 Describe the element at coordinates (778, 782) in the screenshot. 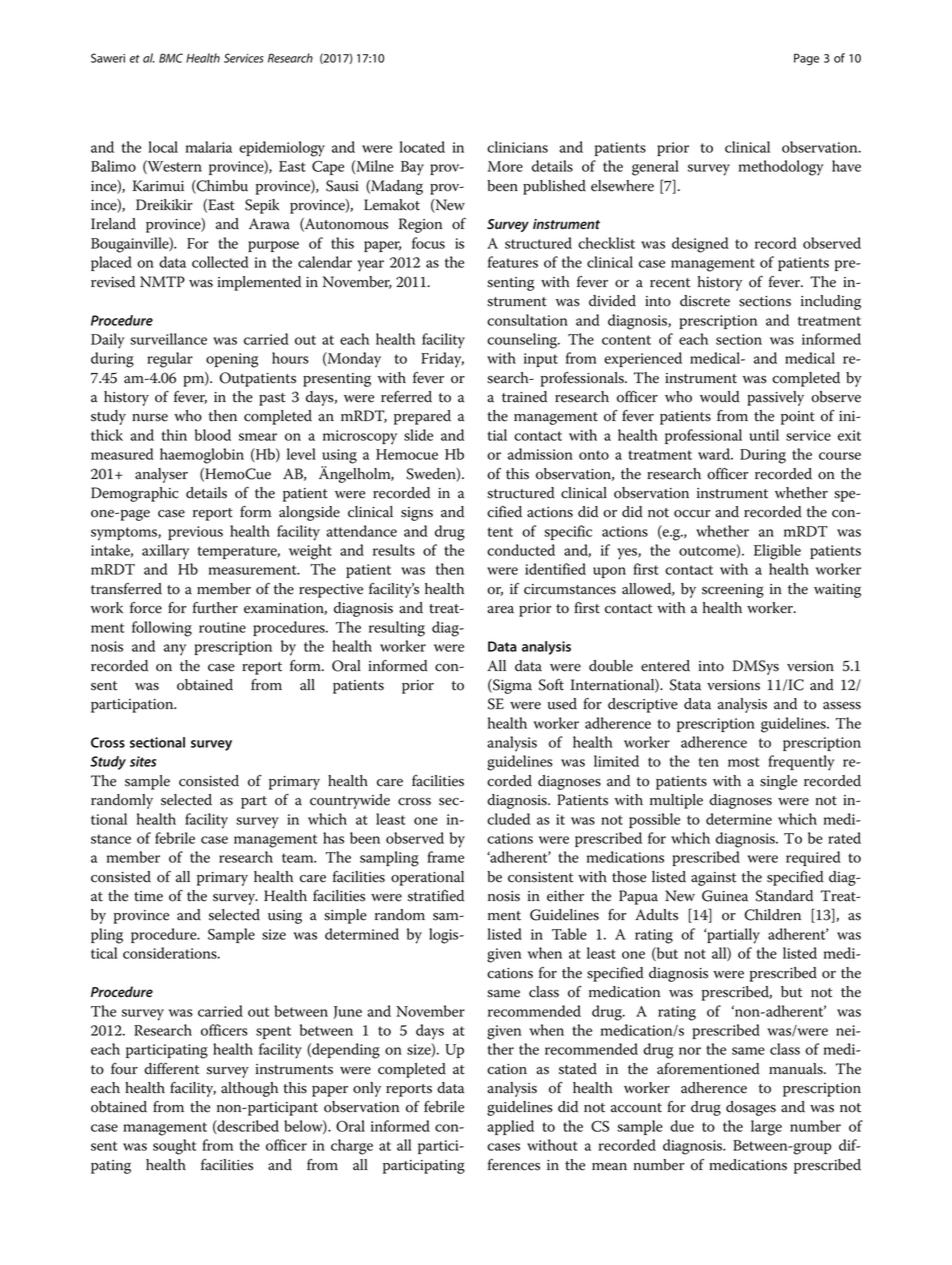

I see `single` at that location.
